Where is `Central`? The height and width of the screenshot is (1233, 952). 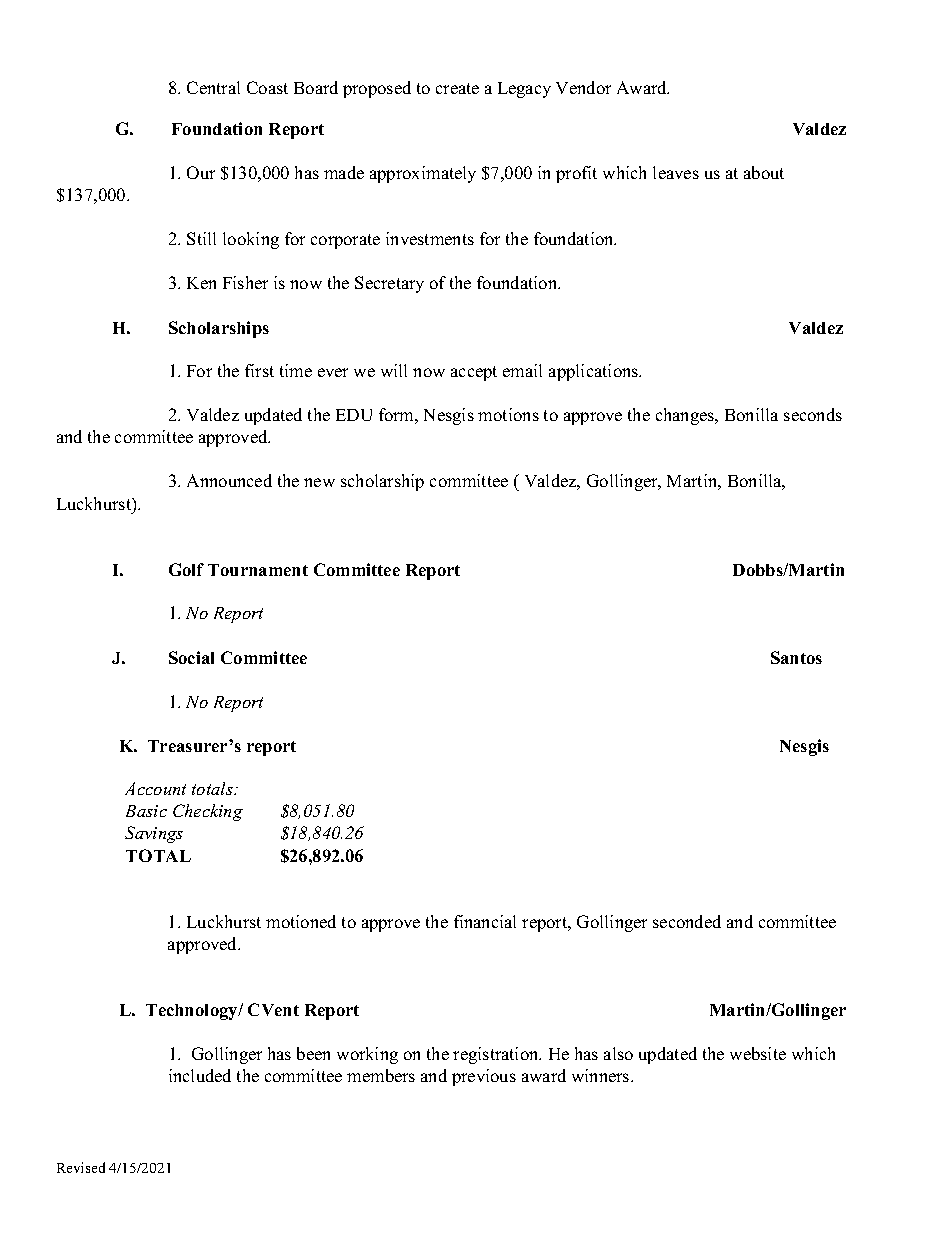 Central is located at coordinates (213, 87).
